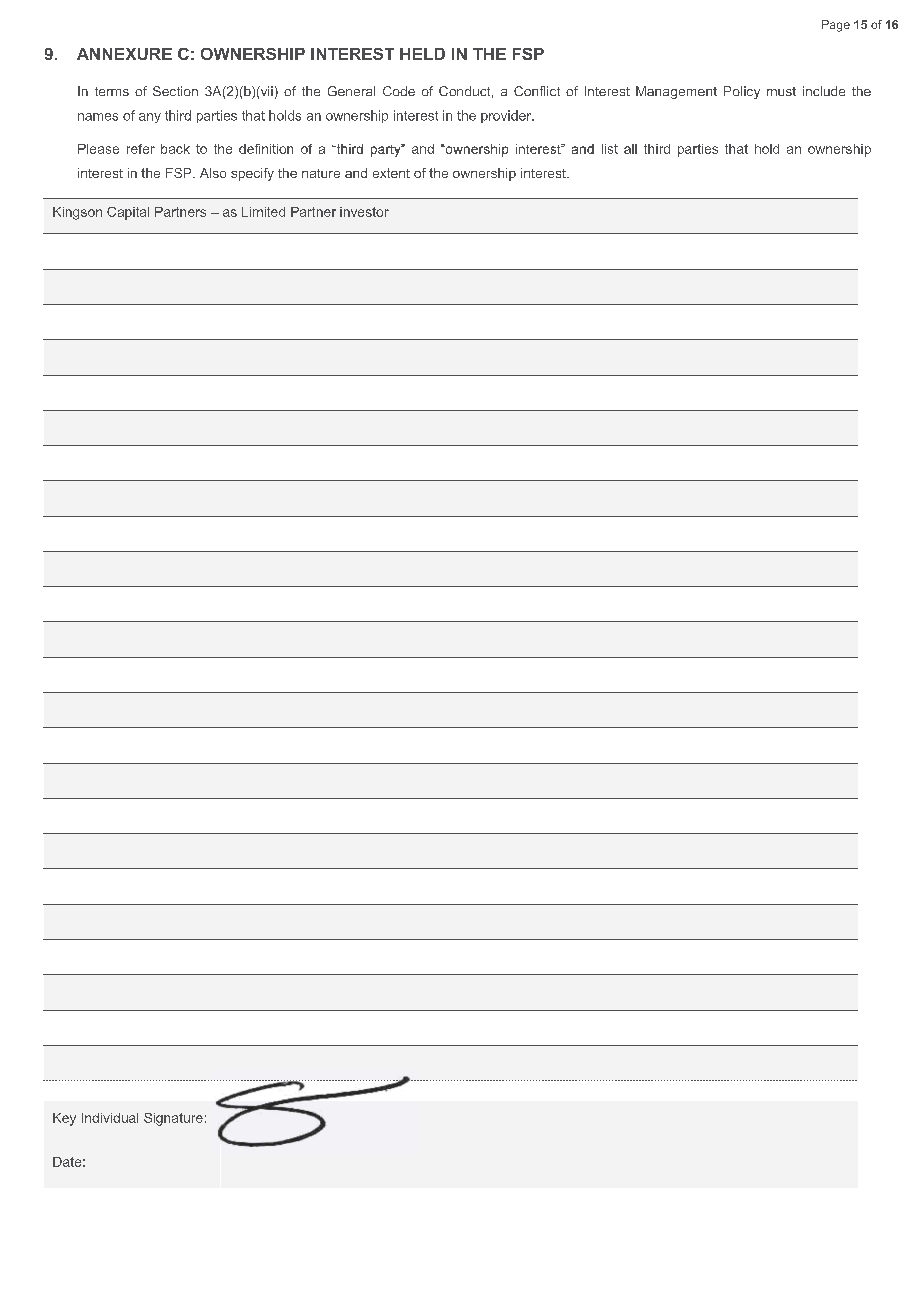 This screenshot has height=1308, width=924. Describe the element at coordinates (364, 212) in the screenshot. I see `investor` at that location.
